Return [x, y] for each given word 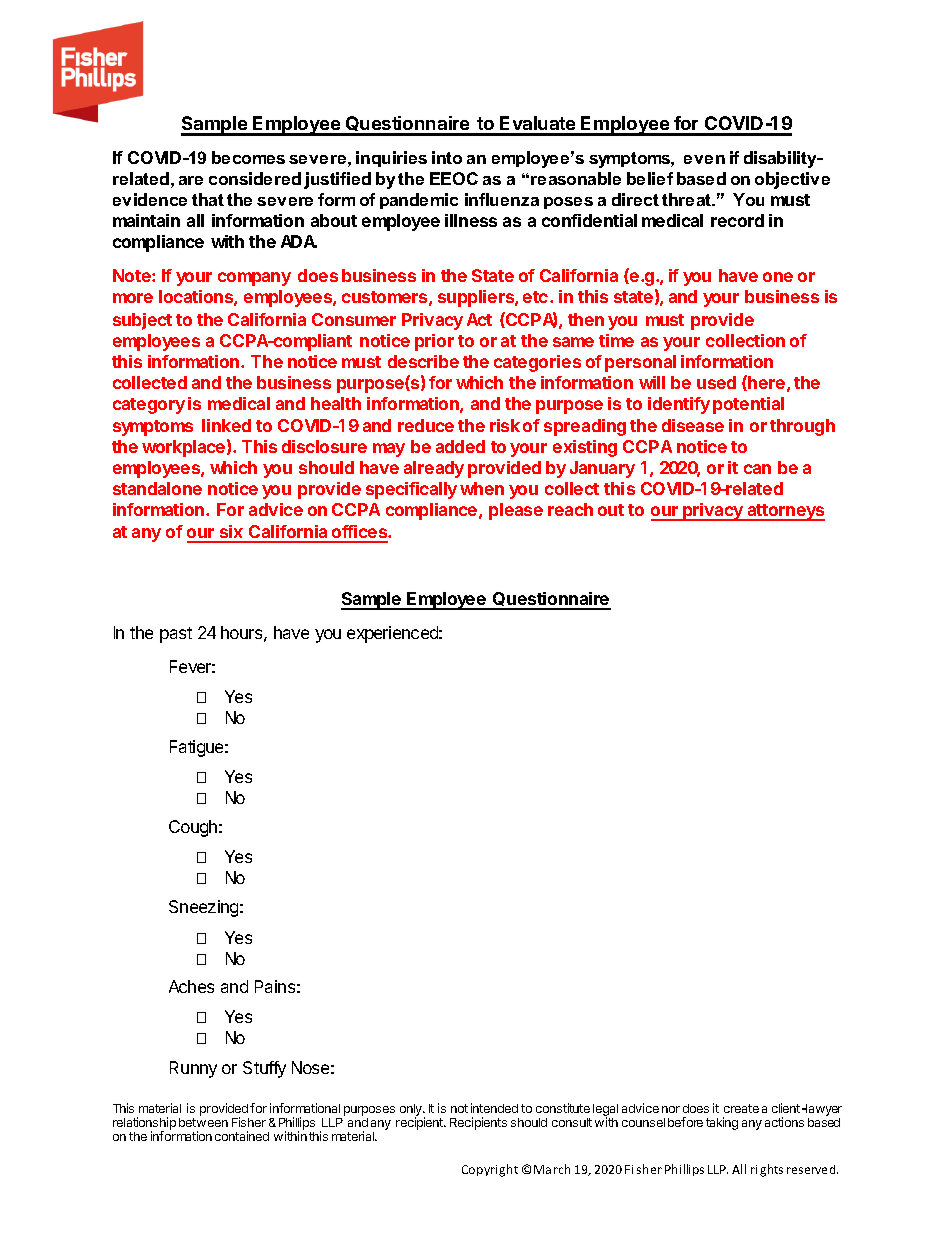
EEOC [454, 178]
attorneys [785, 512]
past [176, 635]
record [737, 220]
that [208, 199]
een [218, 1123]
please [516, 511]
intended [494, 1108]
